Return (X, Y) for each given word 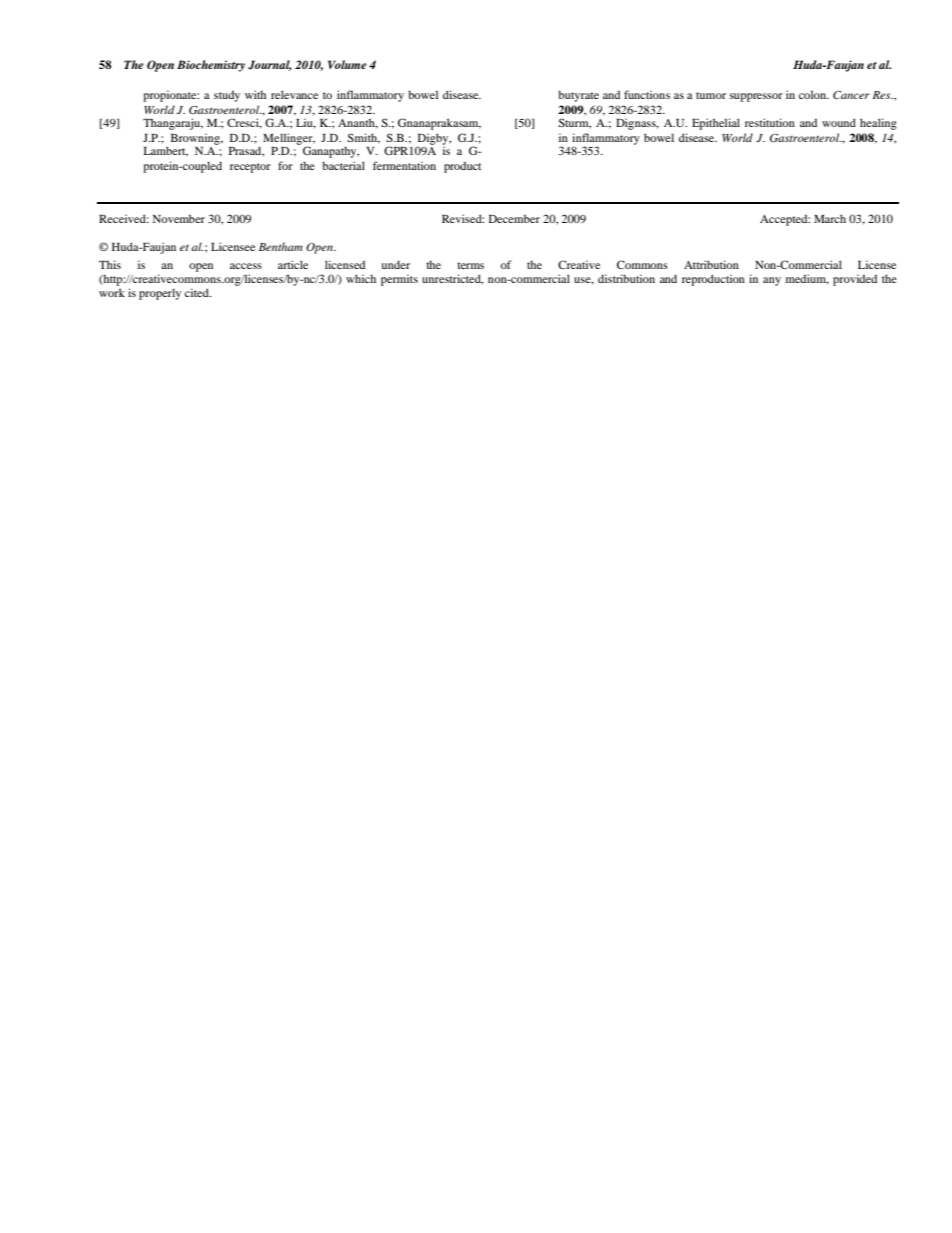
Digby (434, 140)
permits (399, 280)
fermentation (404, 165)
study (227, 96)
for (285, 165)
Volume (347, 64)
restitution (770, 122)
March (830, 218)
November (179, 218)
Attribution (711, 264)
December (514, 218)
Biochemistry (211, 66)
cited (198, 292)
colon (814, 94)
